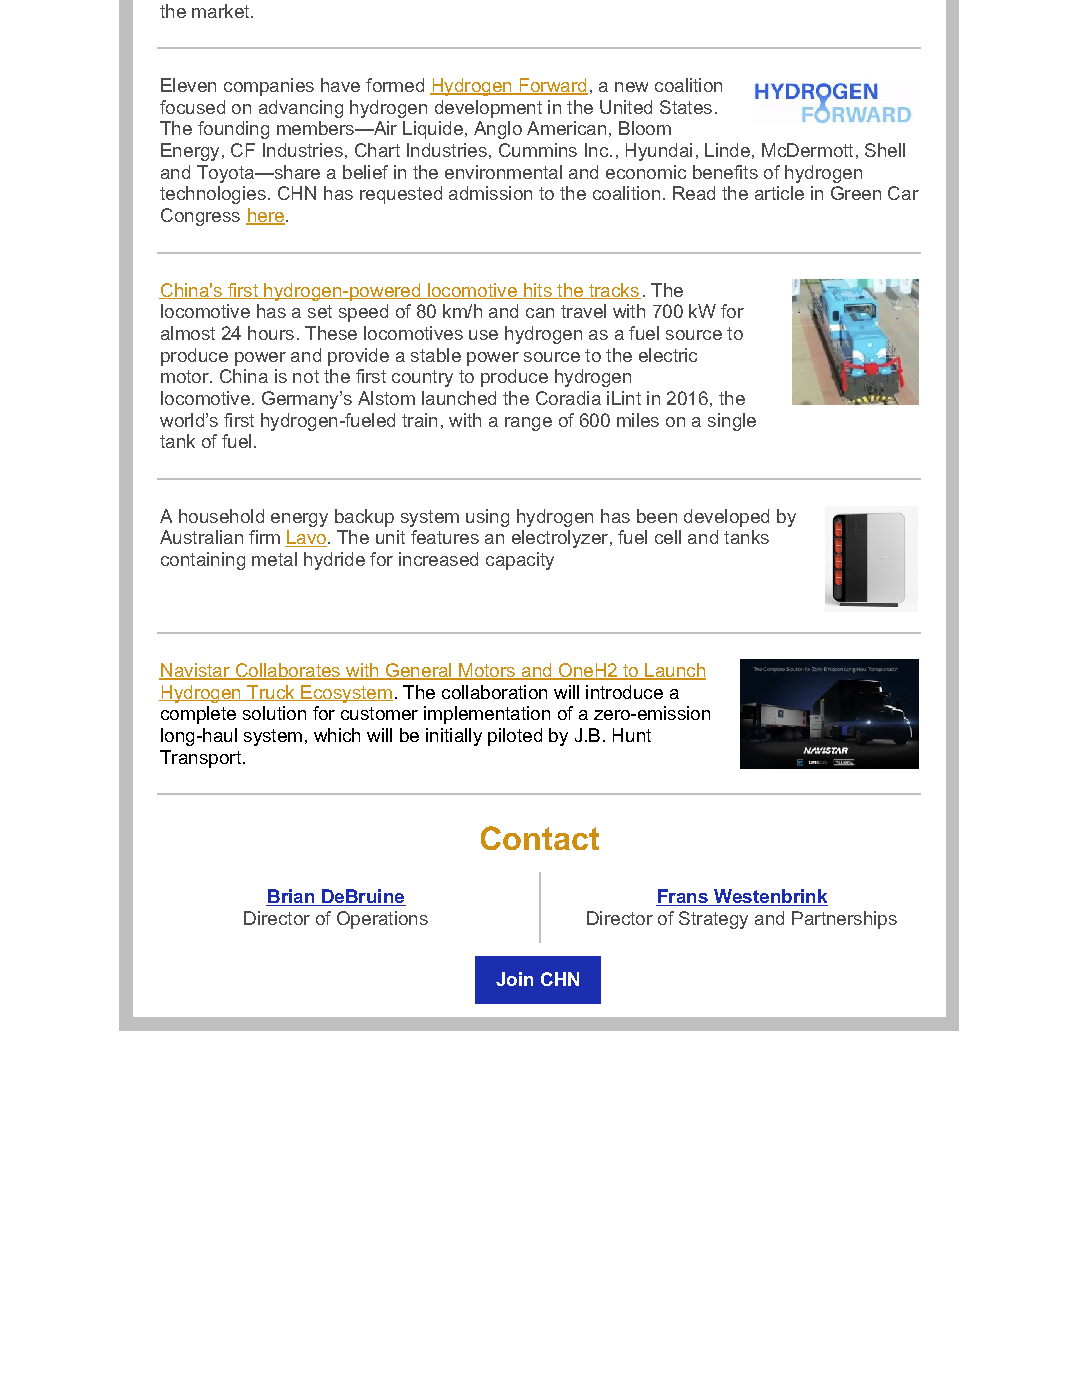 Image resolution: width=1079 pixels, height=1396 pixels. What do you see at coordinates (686, 107) in the screenshot?
I see `States` at bounding box center [686, 107].
